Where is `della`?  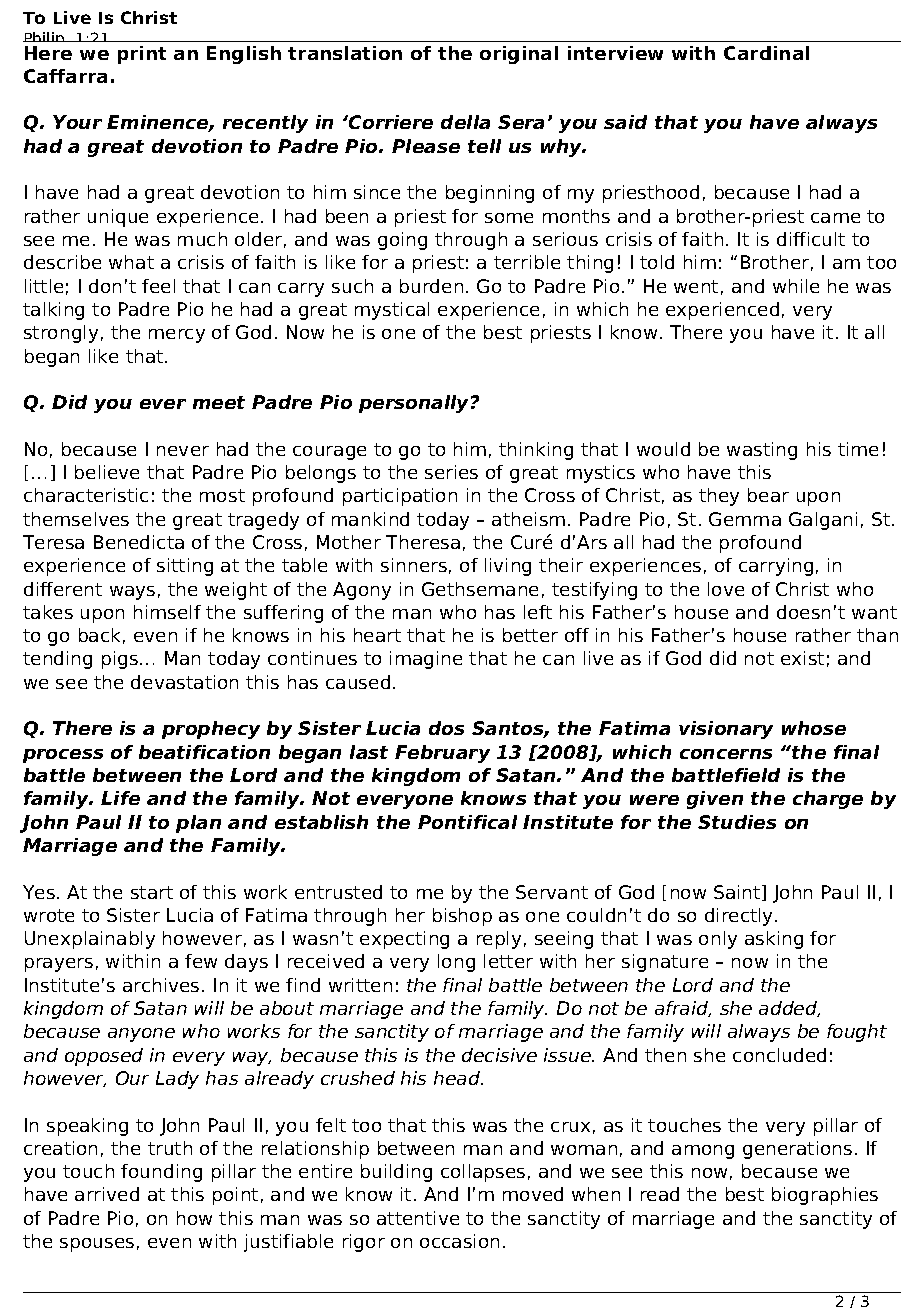 della is located at coordinates (465, 122).
